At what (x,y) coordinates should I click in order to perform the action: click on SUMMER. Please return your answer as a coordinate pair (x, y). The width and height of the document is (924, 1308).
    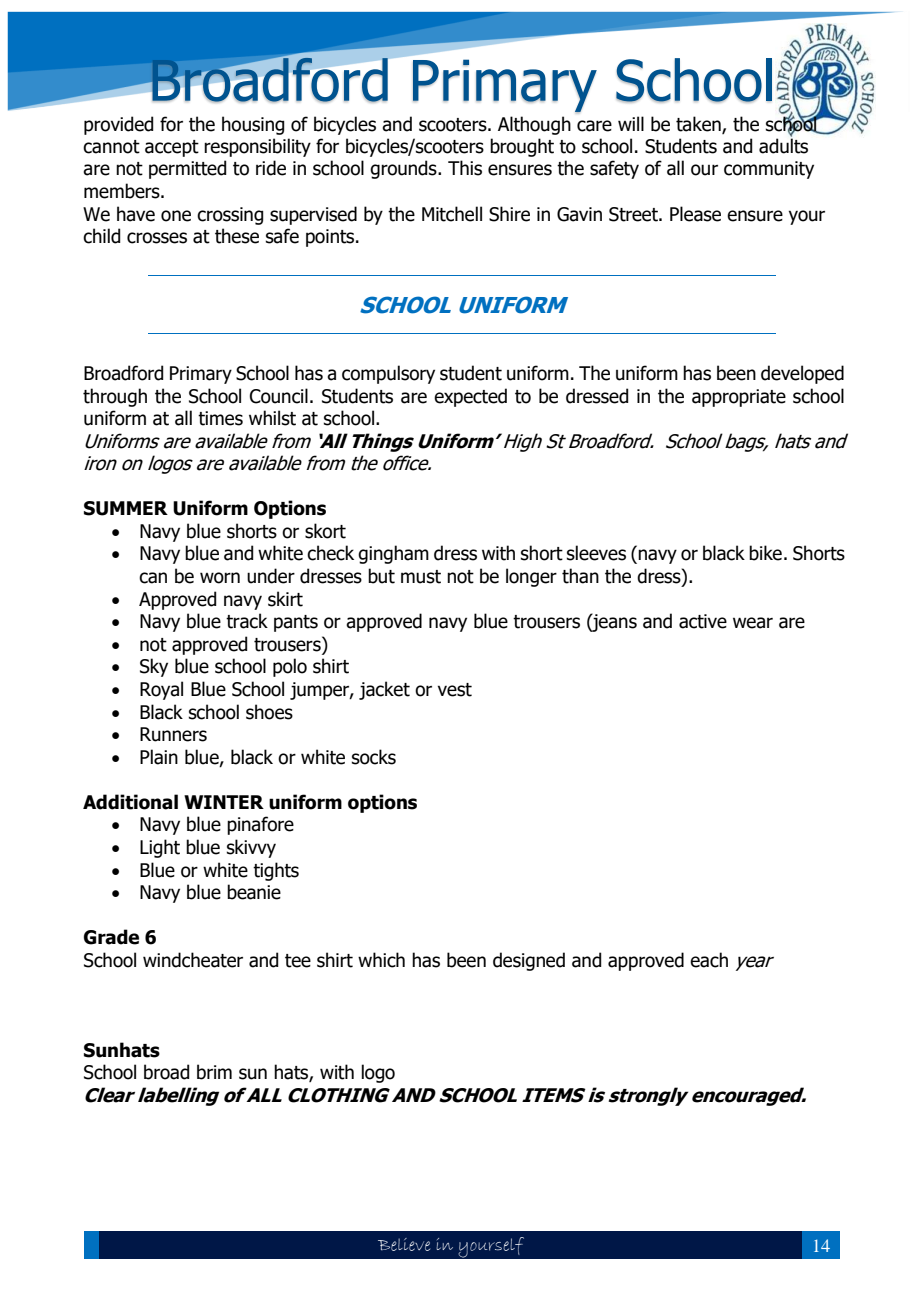
    Looking at the image, I should click on (126, 508).
